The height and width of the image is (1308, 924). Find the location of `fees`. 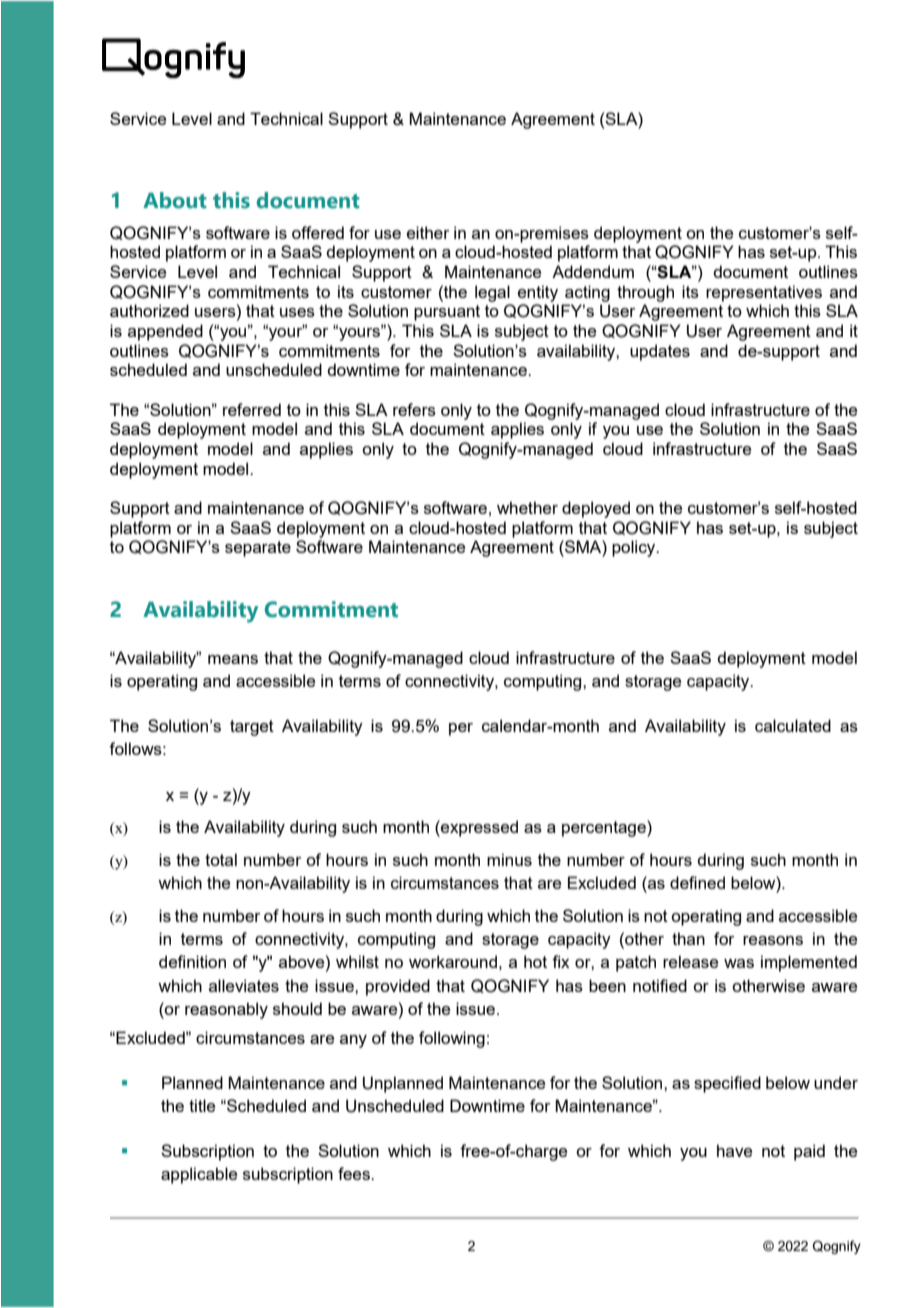

fees is located at coordinates (355, 1173).
